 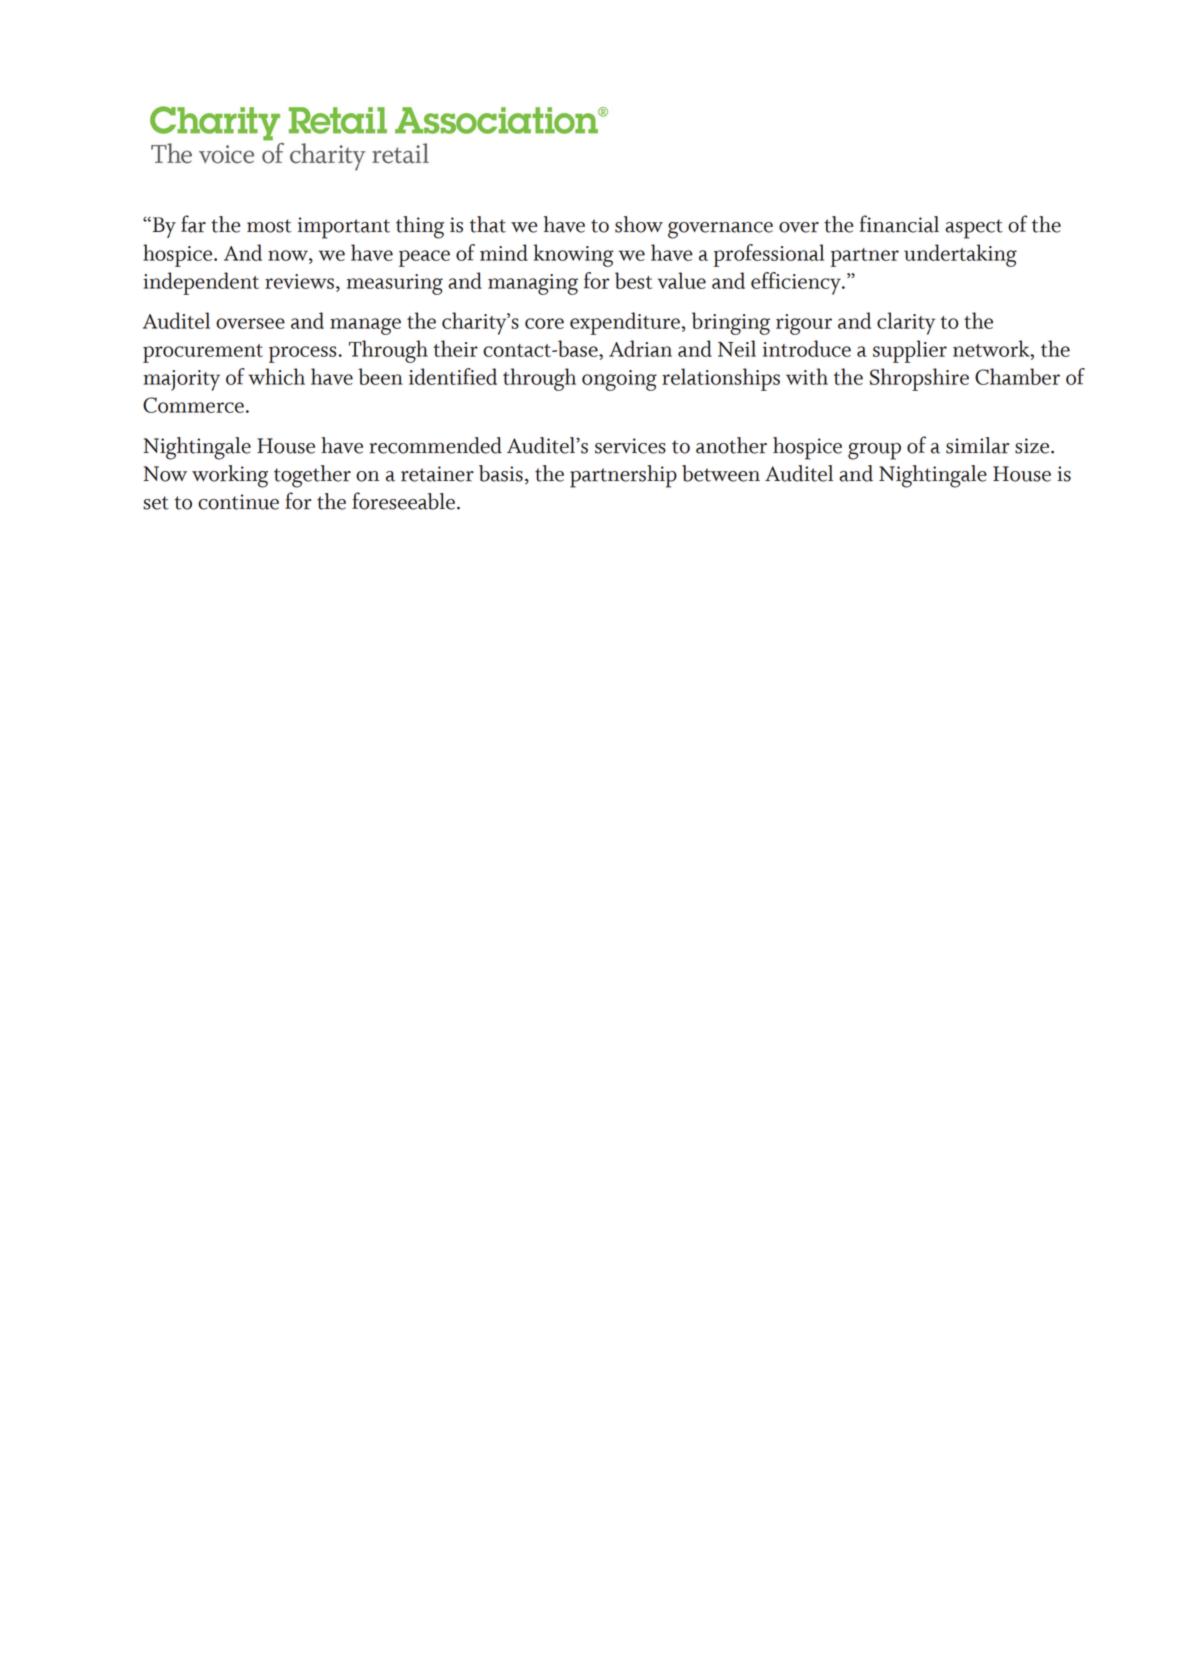 What do you see at coordinates (238, 502) in the screenshot?
I see `continue` at bounding box center [238, 502].
